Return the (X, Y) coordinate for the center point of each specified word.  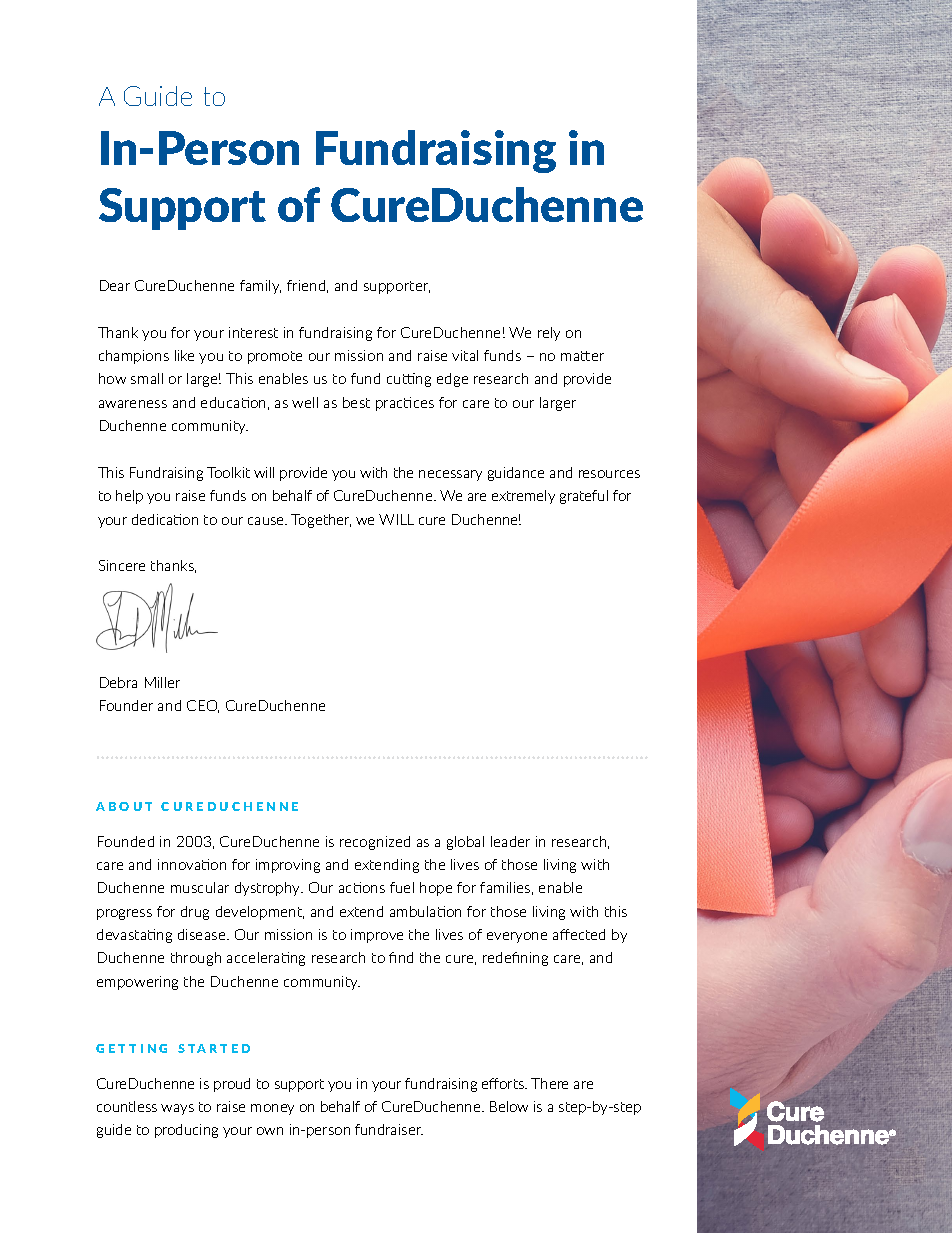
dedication (165, 519)
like (184, 355)
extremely (523, 497)
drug (195, 913)
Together (321, 521)
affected (579, 934)
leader (510, 841)
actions (362, 887)
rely (549, 334)
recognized (375, 843)
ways (177, 1109)
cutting (409, 380)
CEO (203, 706)
